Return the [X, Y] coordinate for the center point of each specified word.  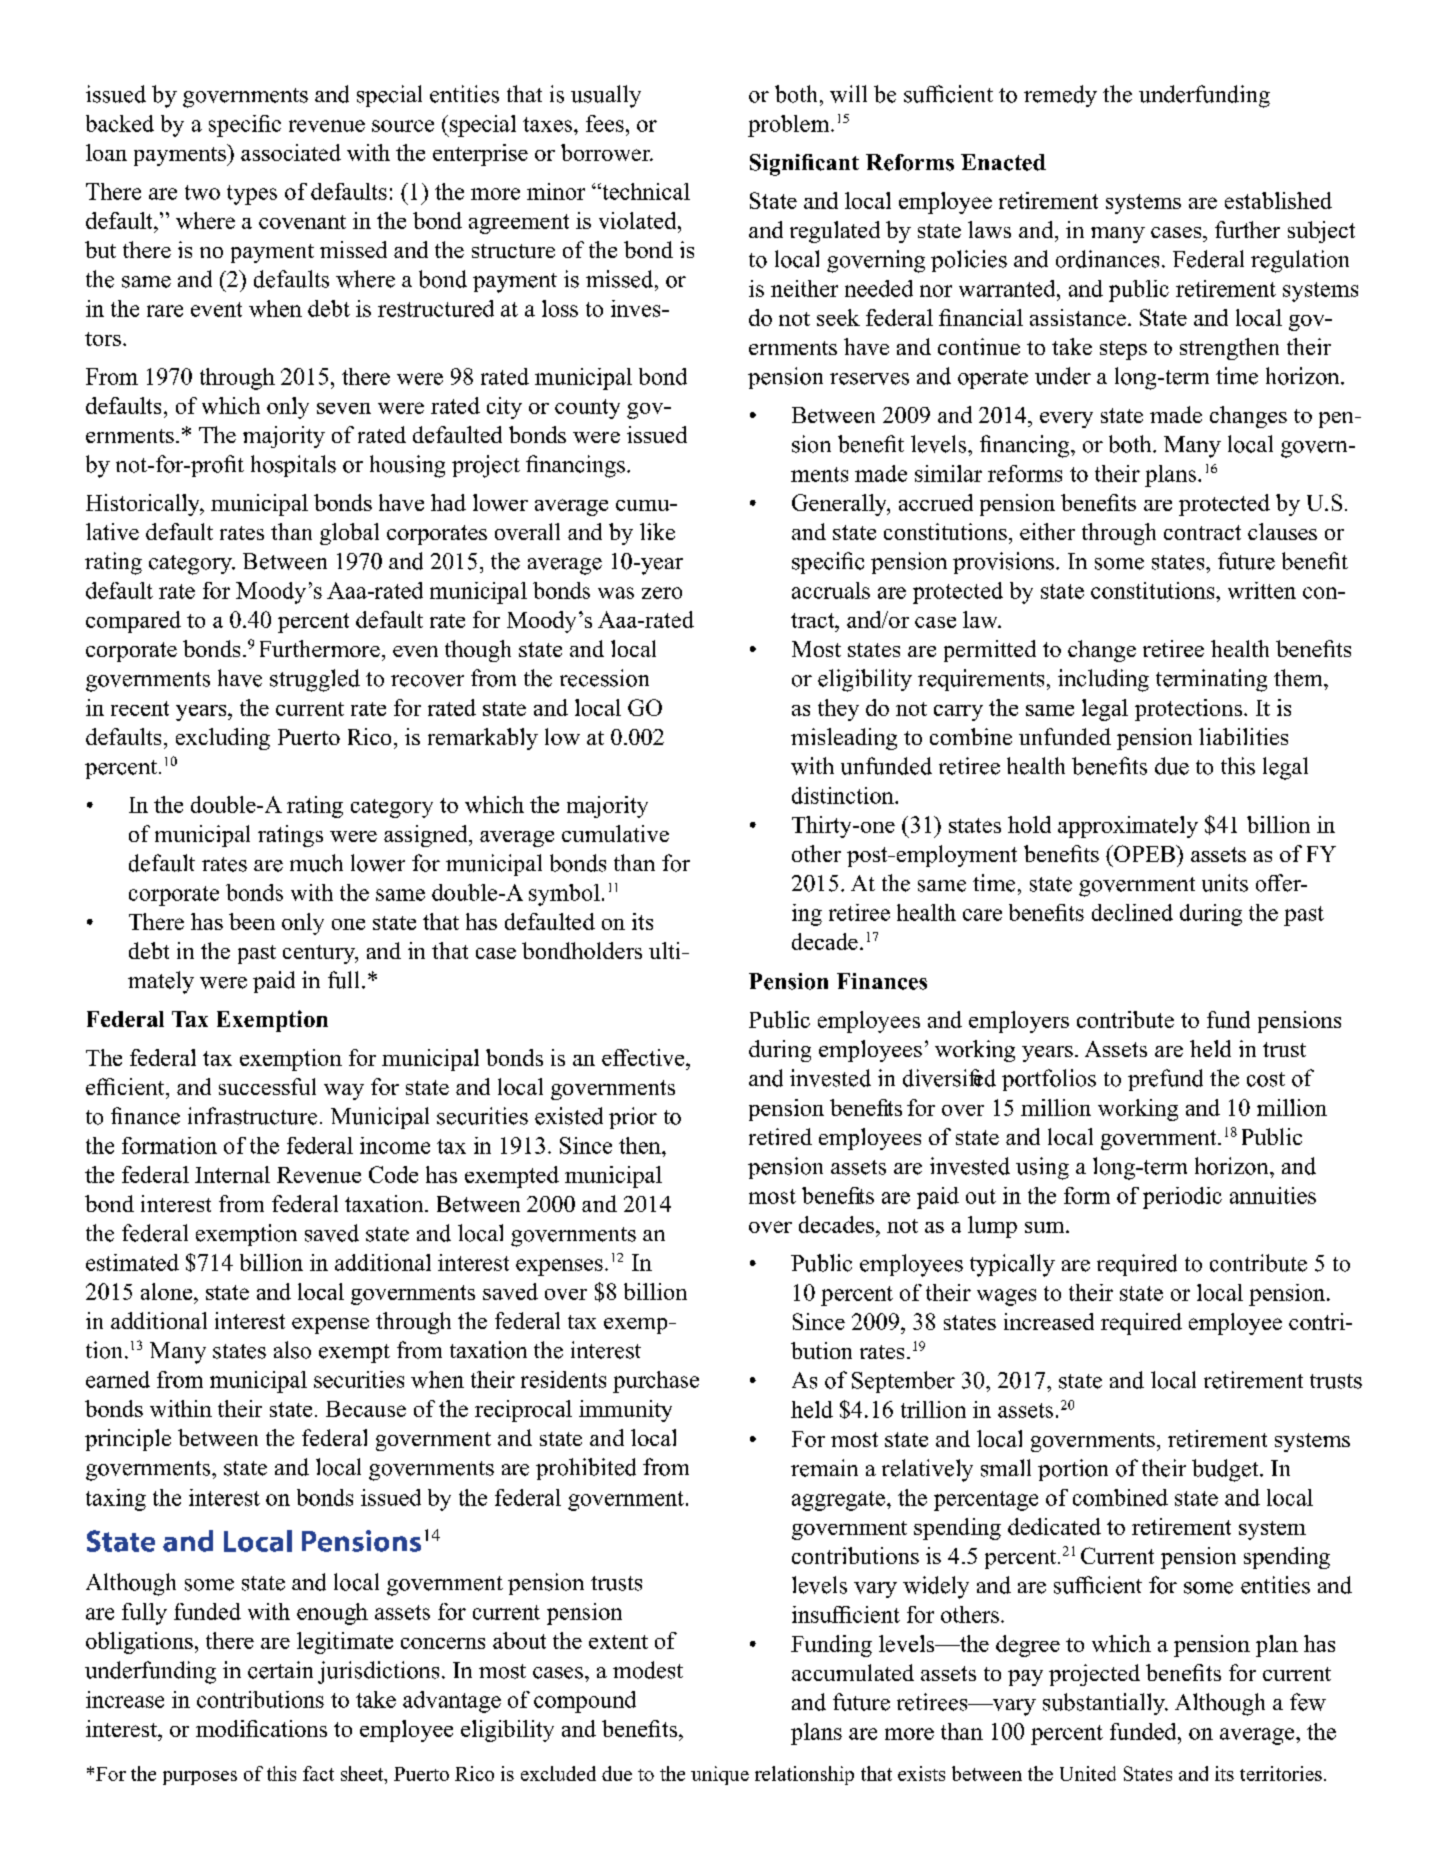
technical [645, 191]
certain [280, 1670]
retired [780, 1136]
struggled [315, 680]
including [1103, 680]
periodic [1182, 1198]
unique [720, 1775]
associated [291, 152]
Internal [232, 1174]
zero [662, 593]
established [1278, 200]
